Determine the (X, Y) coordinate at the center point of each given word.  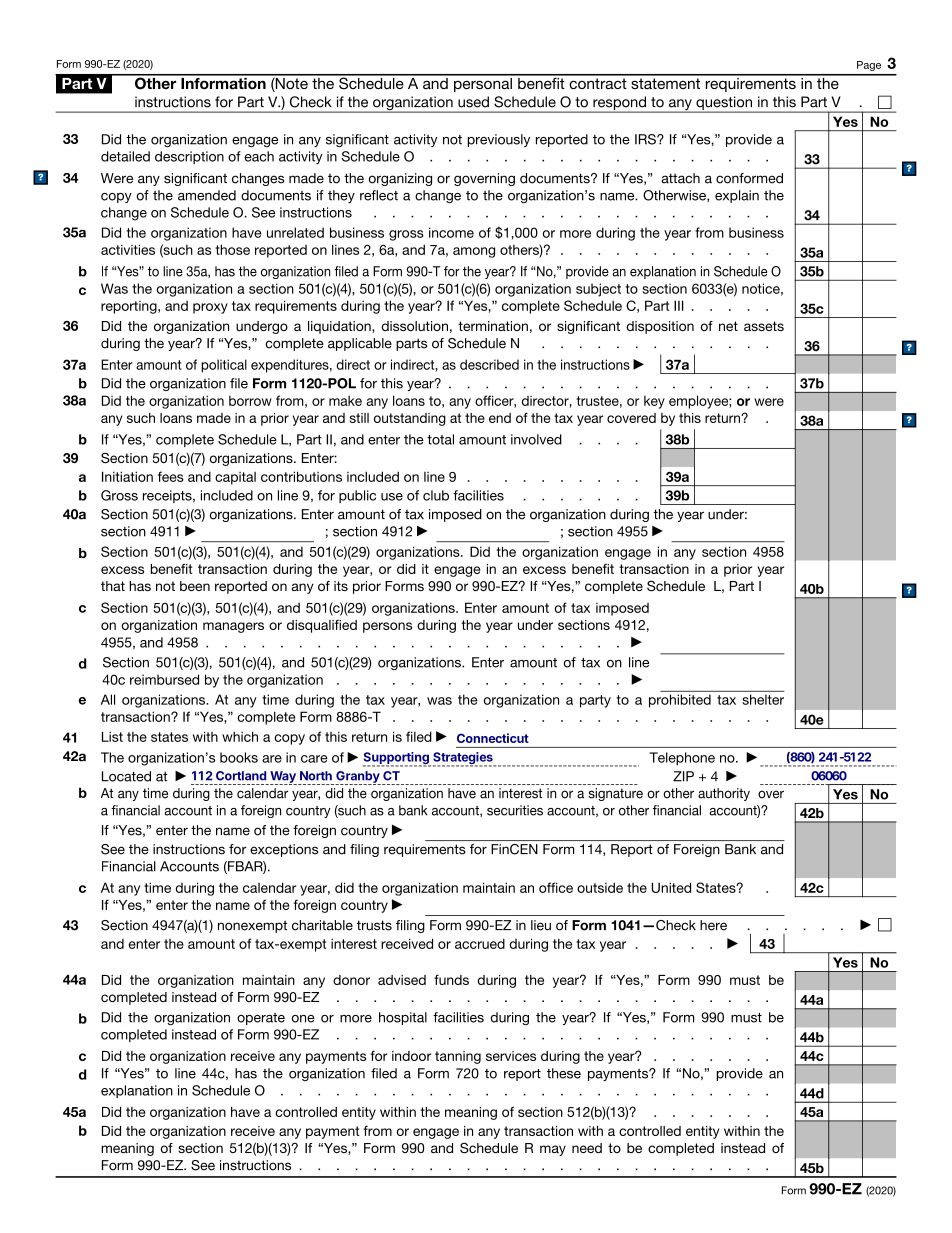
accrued (480, 943)
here (713, 925)
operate (261, 1019)
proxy (210, 308)
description (189, 157)
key (654, 402)
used (473, 102)
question (724, 104)
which (240, 736)
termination (493, 326)
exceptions (284, 850)
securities (515, 810)
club (436, 495)
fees (171, 476)
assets (764, 326)
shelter (763, 699)
